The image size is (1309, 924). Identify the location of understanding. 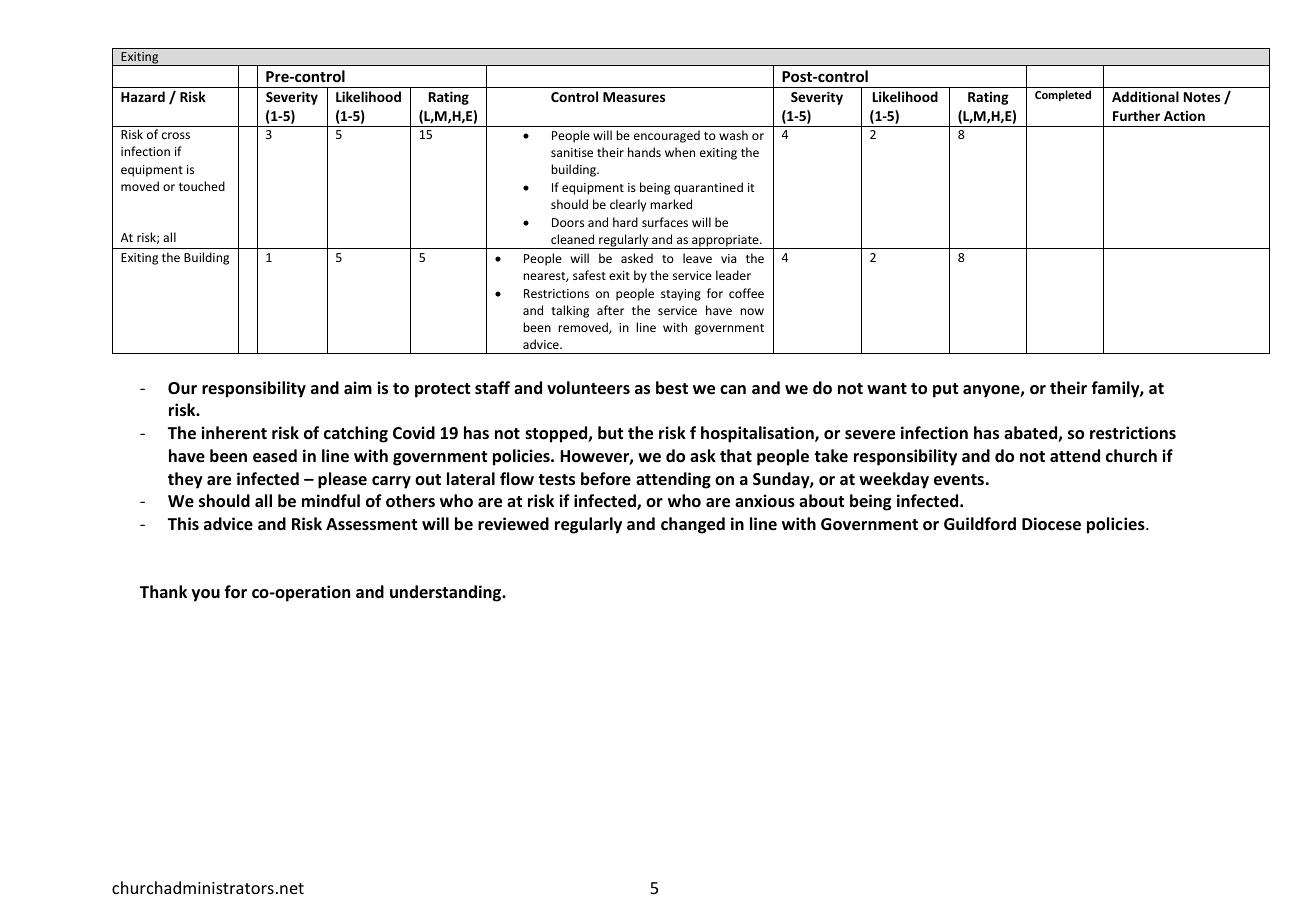
(447, 593).
